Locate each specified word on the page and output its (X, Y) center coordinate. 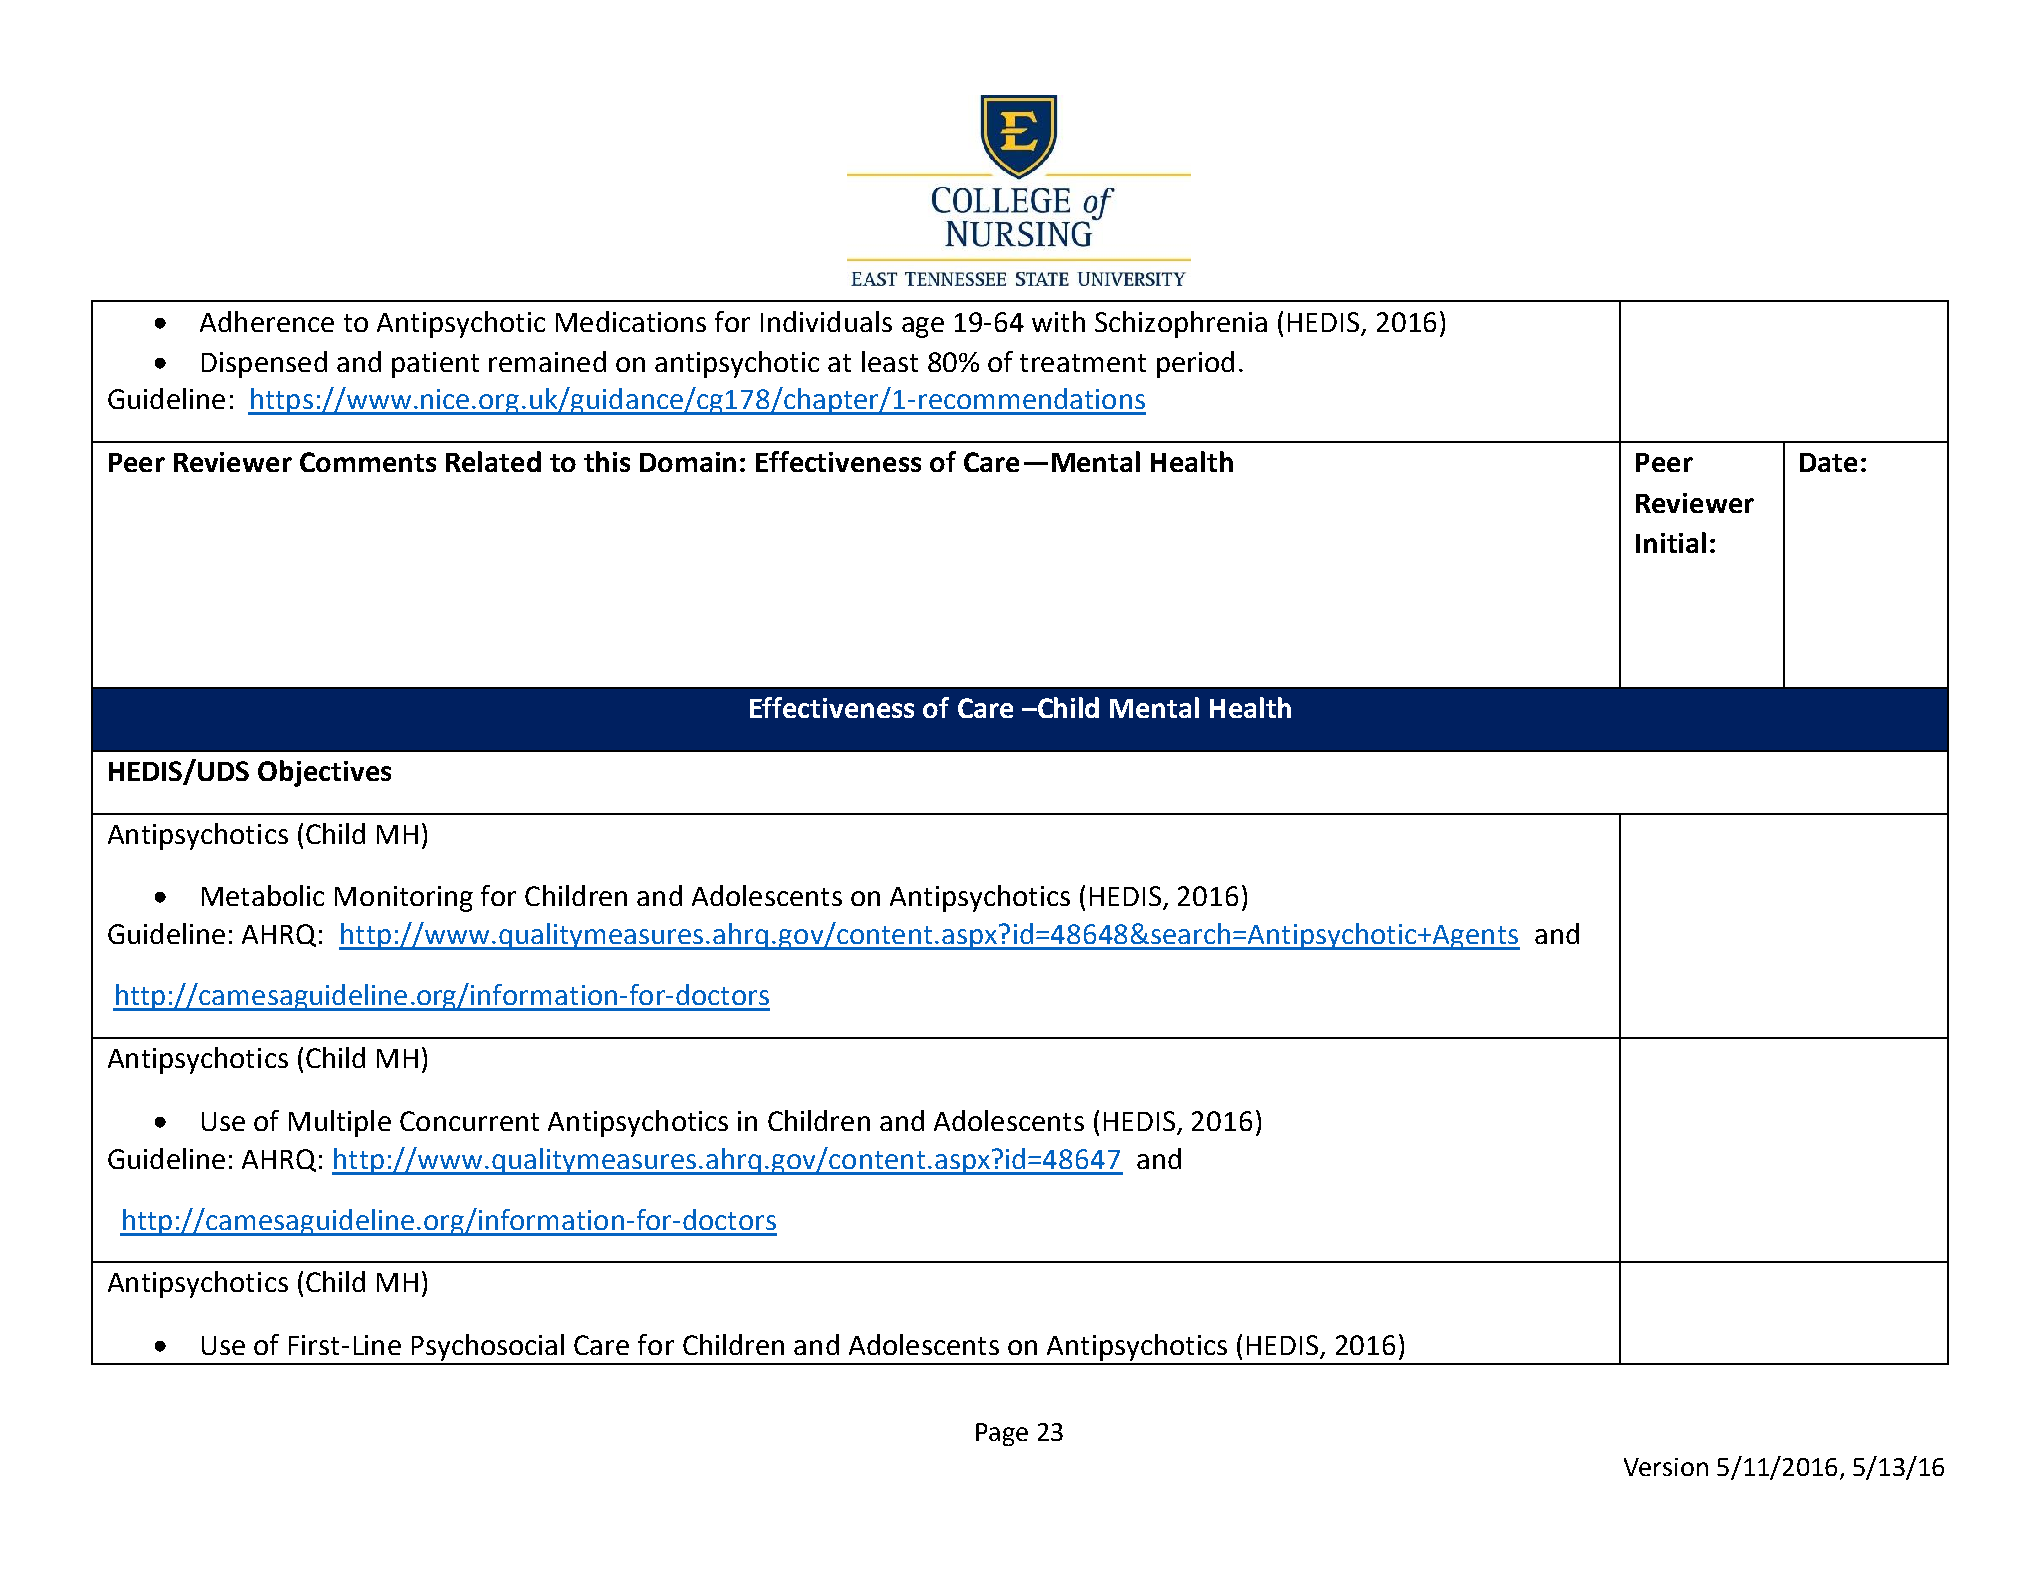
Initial (1671, 542)
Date (1828, 462)
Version (1666, 1467)
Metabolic (263, 895)
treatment (1083, 363)
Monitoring (404, 899)
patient (435, 365)
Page (1002, 1434)
